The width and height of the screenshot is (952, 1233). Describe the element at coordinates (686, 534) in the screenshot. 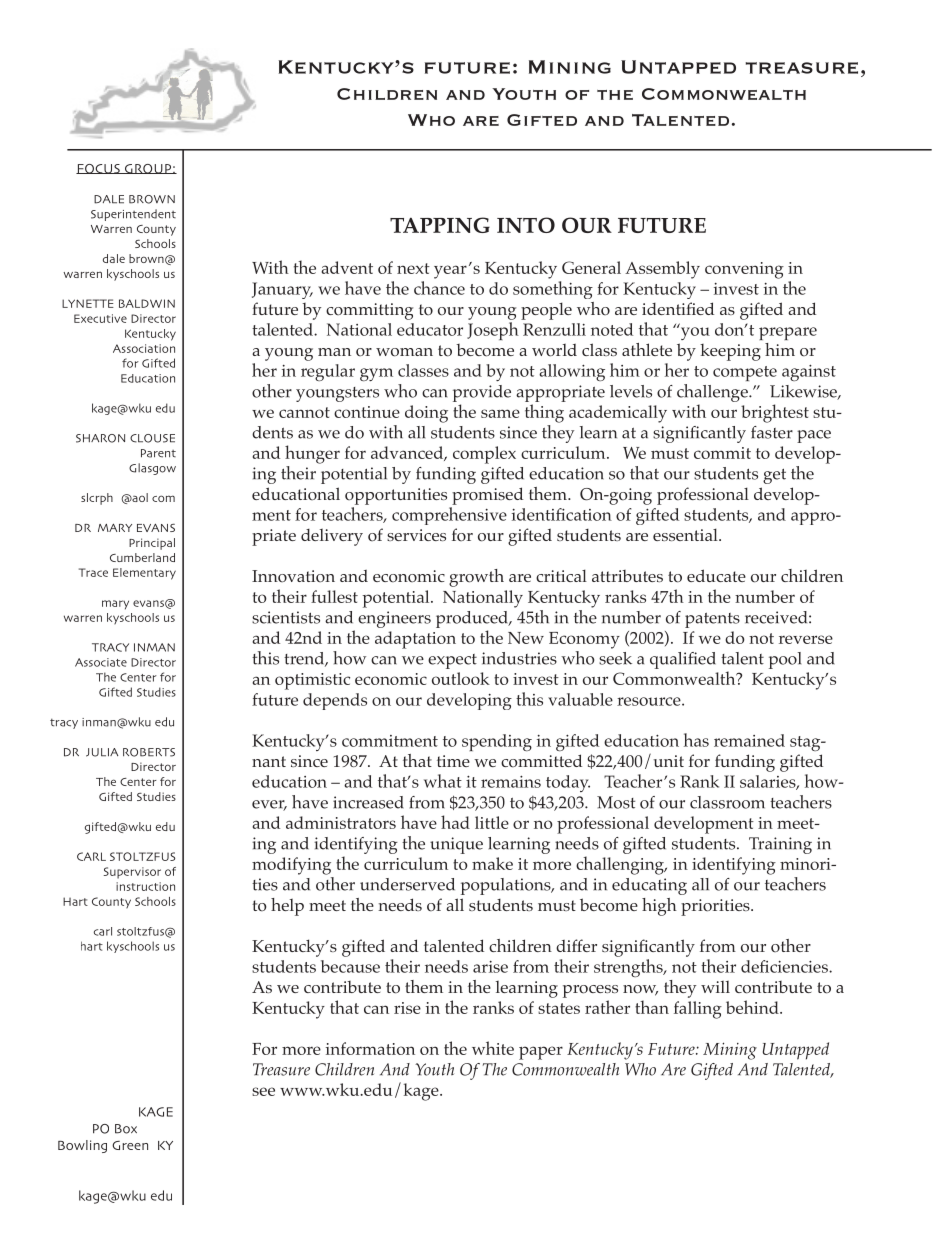

I see `essential` at that location.
